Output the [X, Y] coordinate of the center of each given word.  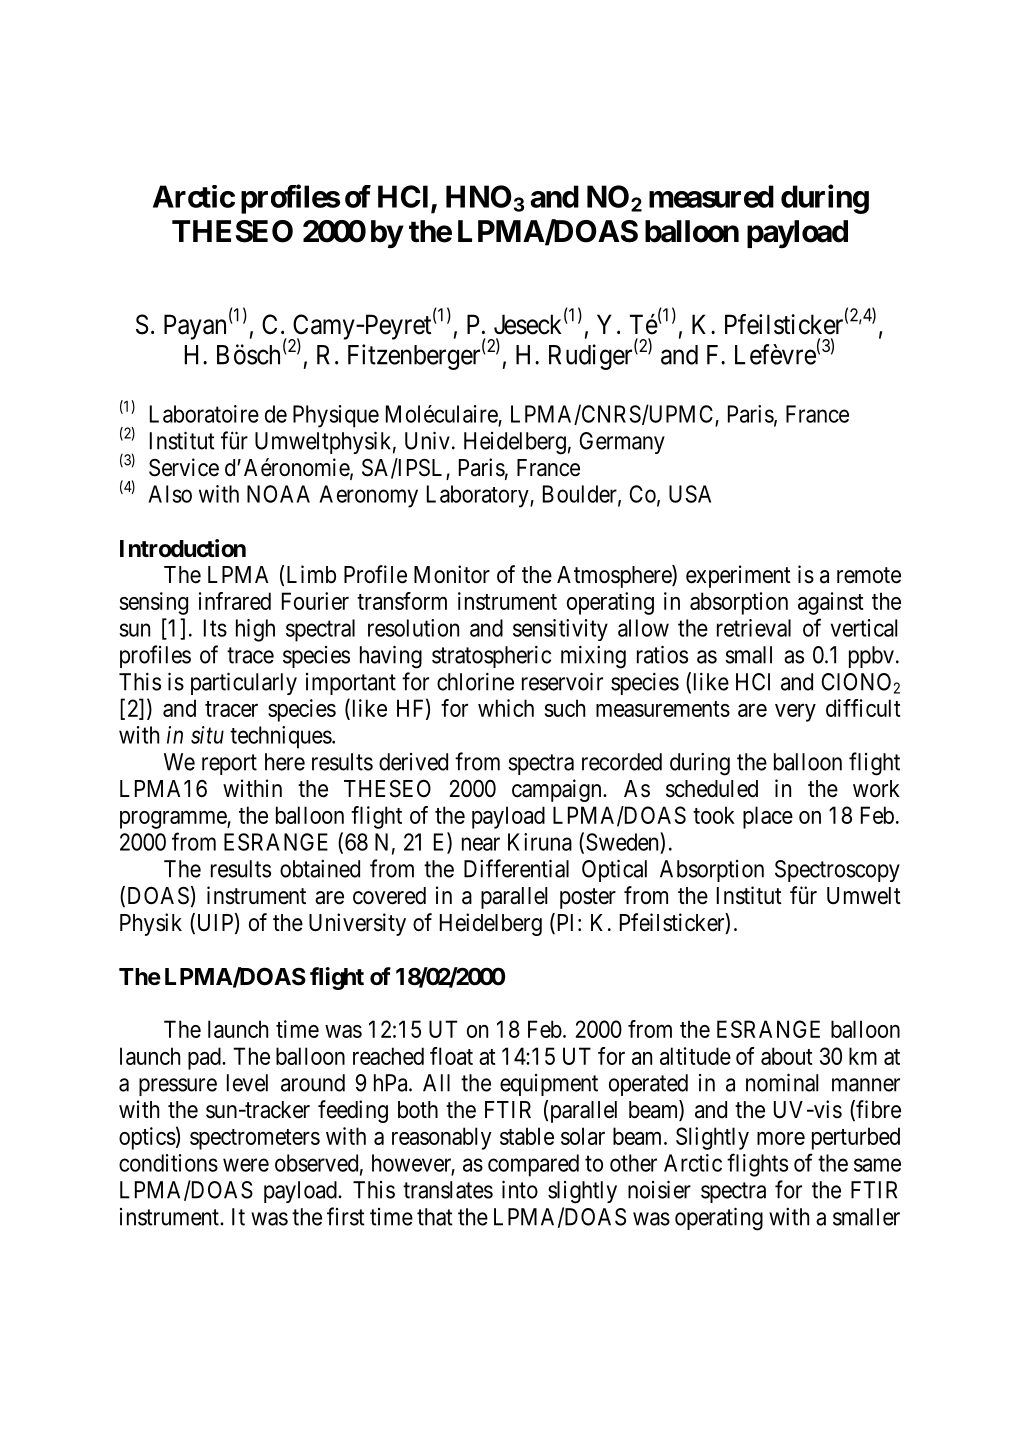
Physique [336, 416]
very [795, 713]
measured [711, 196]
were [246, 1165]
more [781, 1138]
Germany [622, 443]
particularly [244, 683]
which [506, 708]
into [520, 1189]
